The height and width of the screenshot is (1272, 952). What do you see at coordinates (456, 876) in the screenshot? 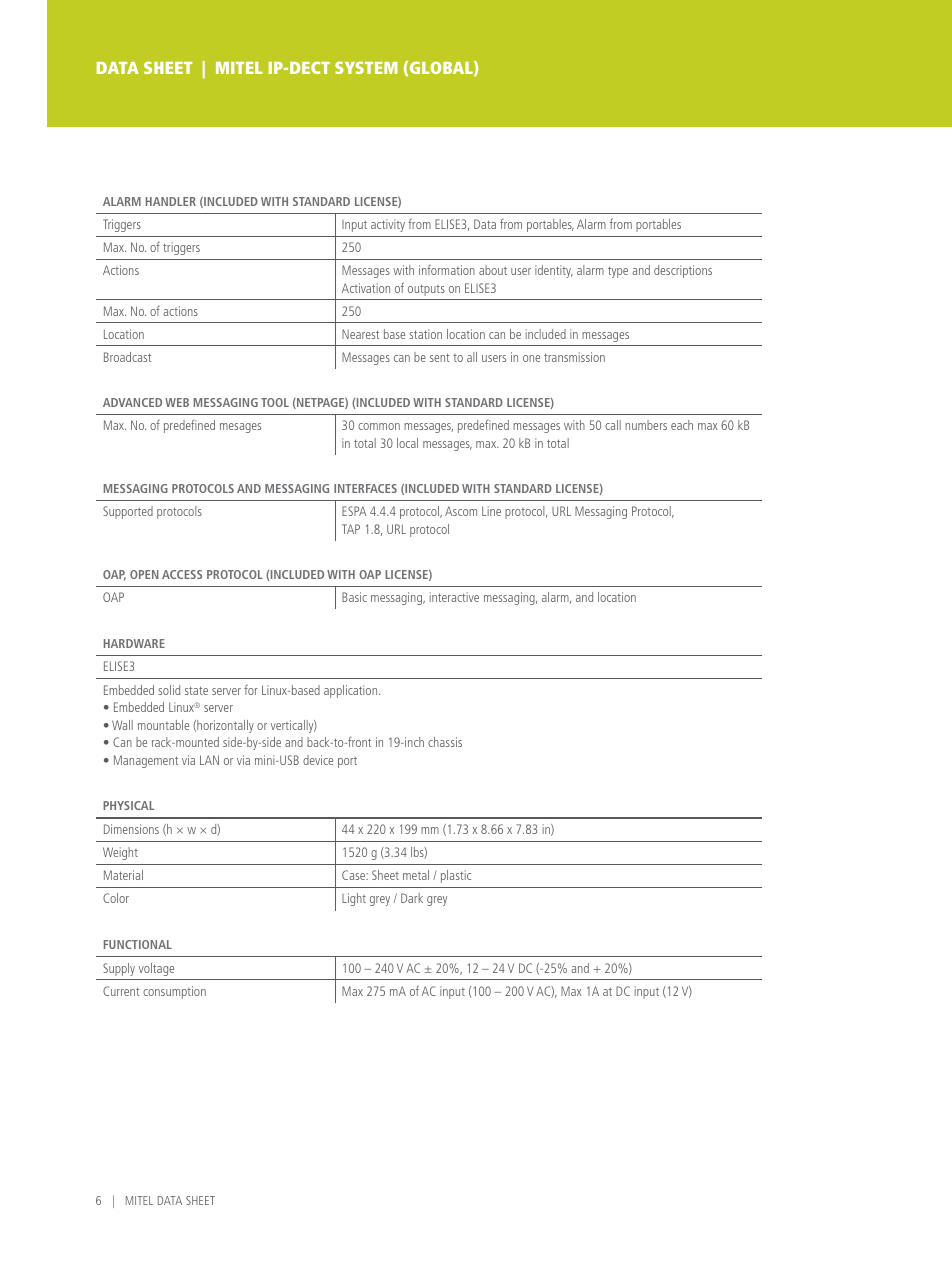
I see `plastic` at bounding box center [456, 876].
